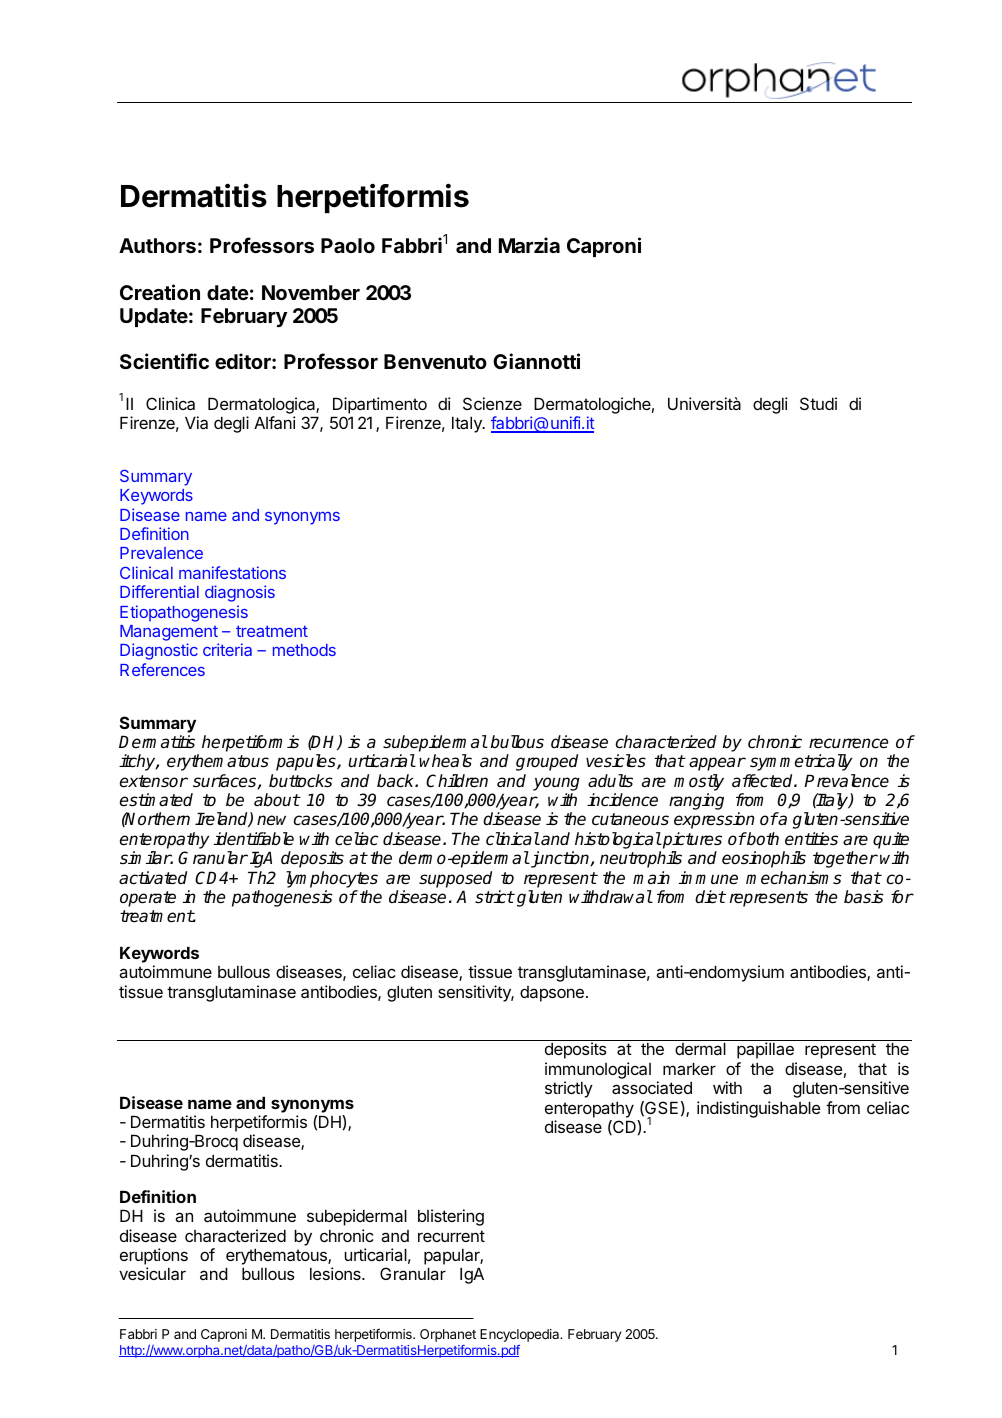 This screenshot has width=1002, height=1418. What do you see at coordinates (652, 1087) in the screenshot?
I see `associated` at bounding box center [652, 1087].
